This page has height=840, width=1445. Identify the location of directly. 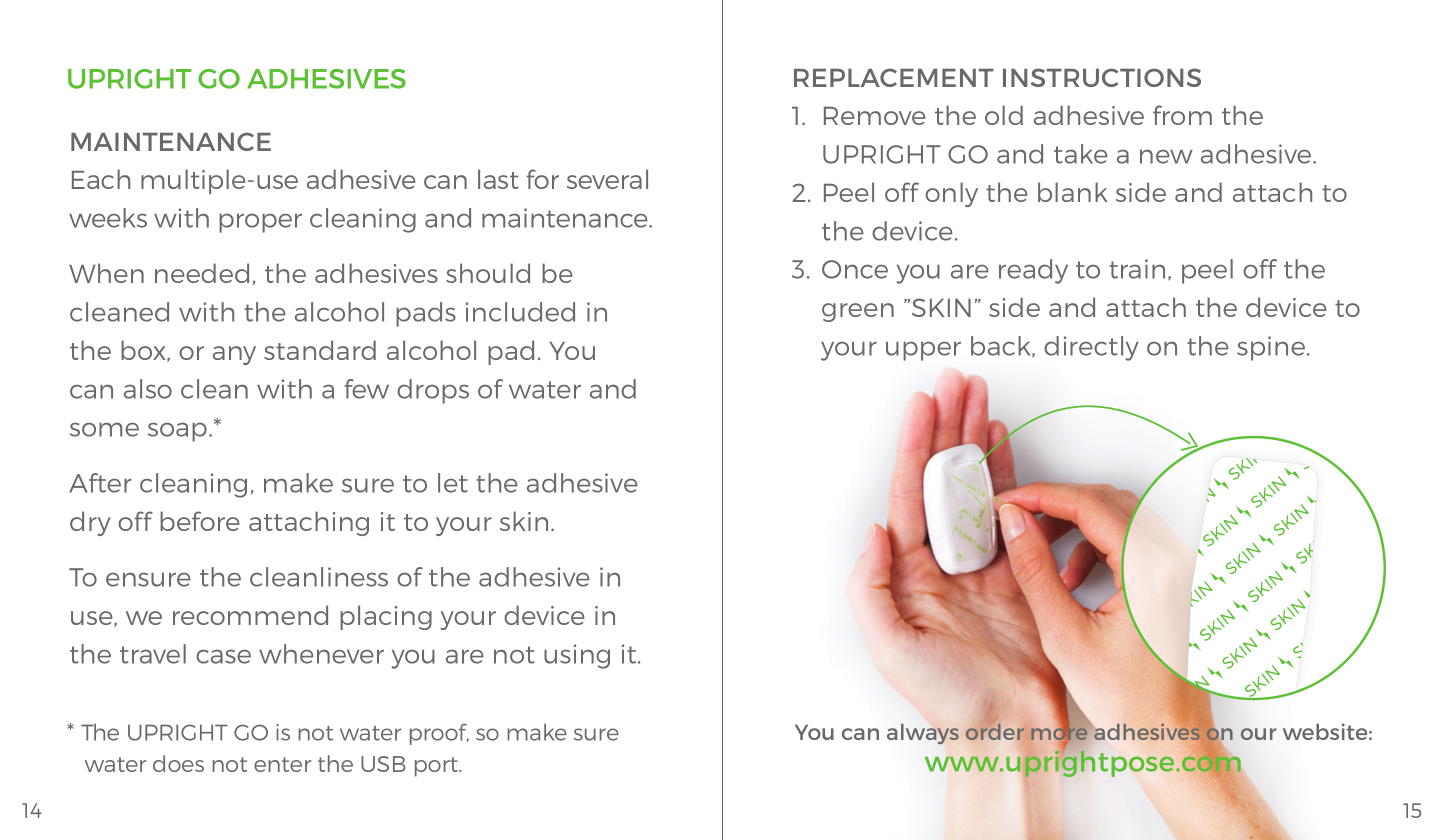
(1091, 348).
